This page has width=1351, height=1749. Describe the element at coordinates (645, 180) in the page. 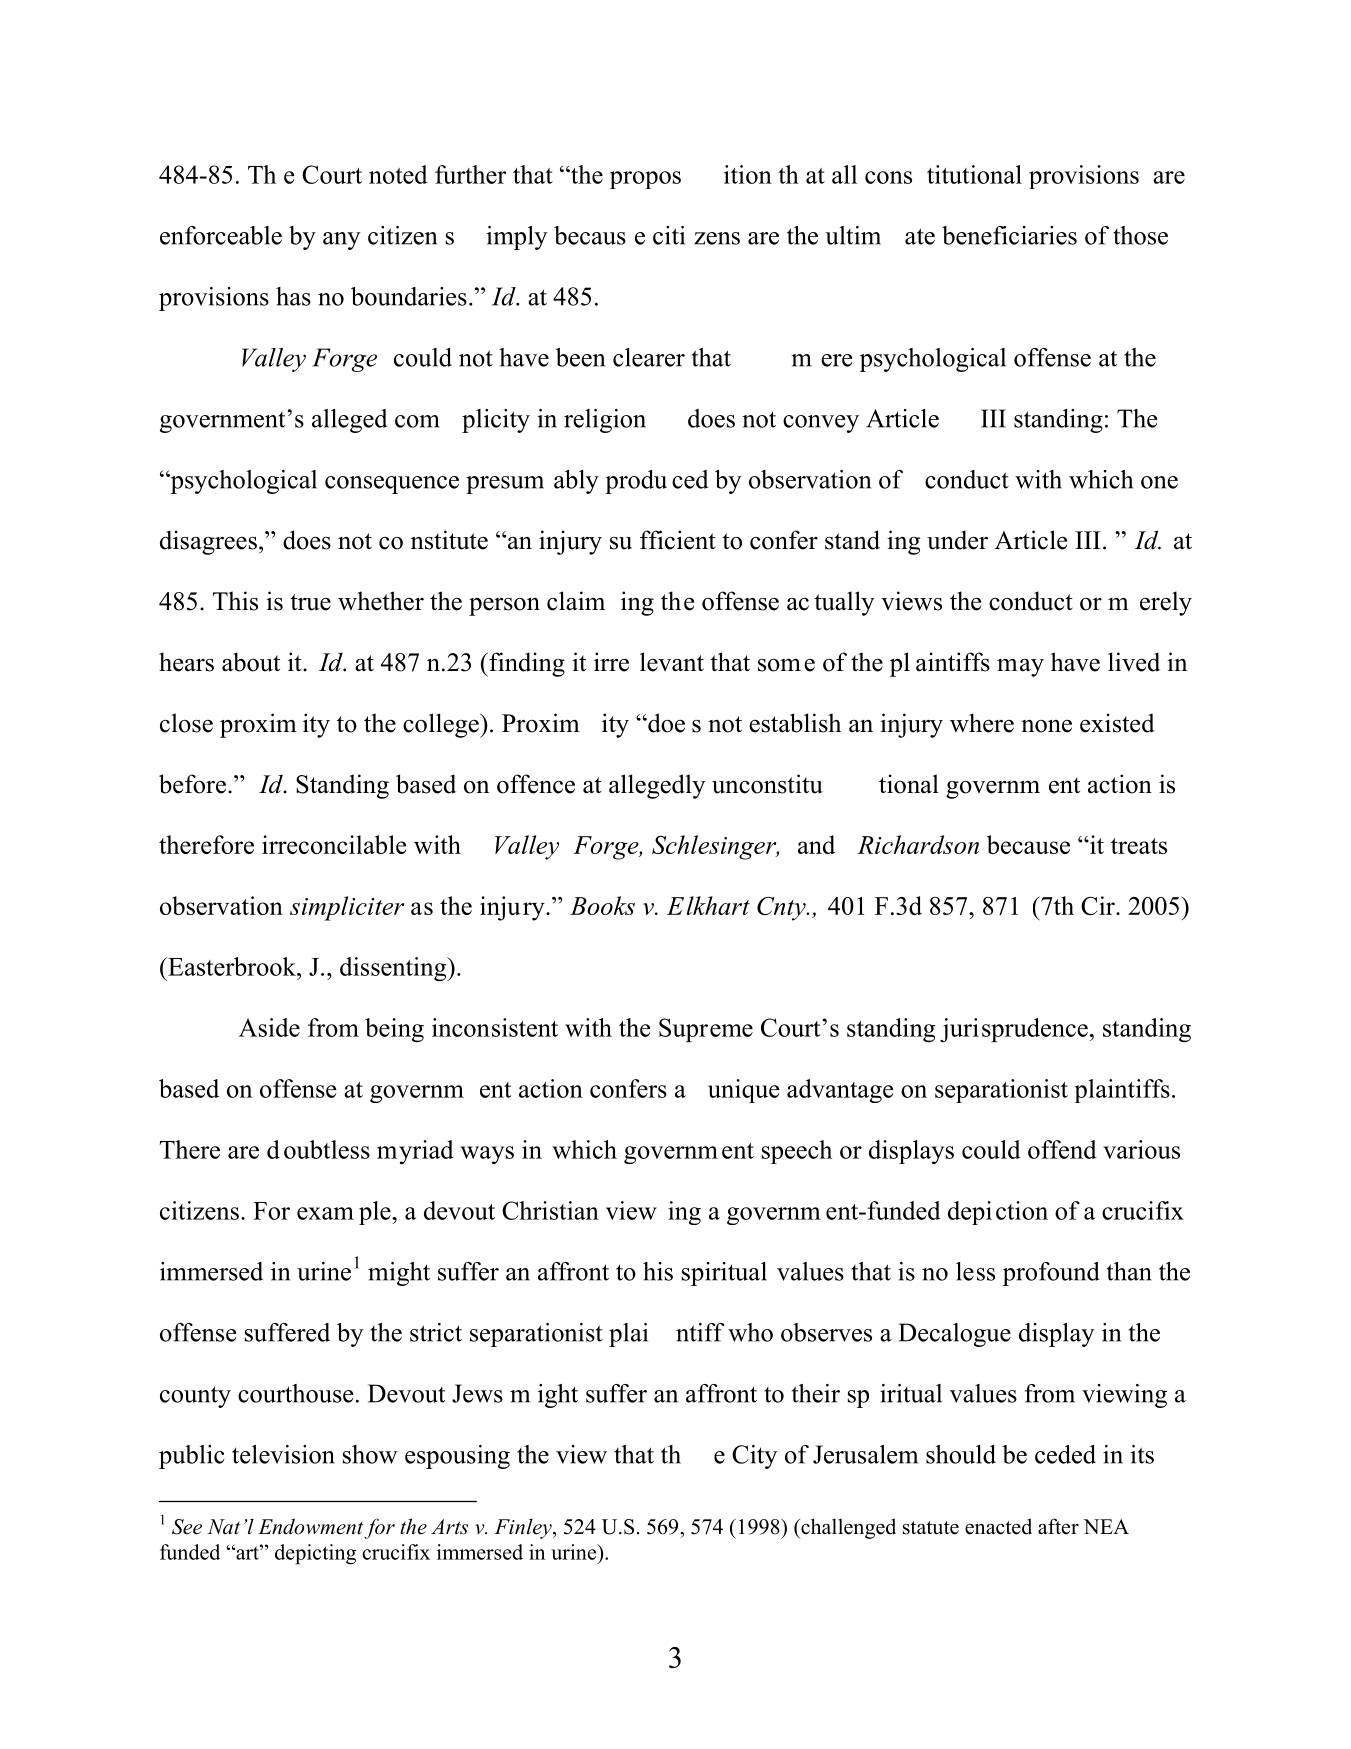

I see `propos` at that location.
